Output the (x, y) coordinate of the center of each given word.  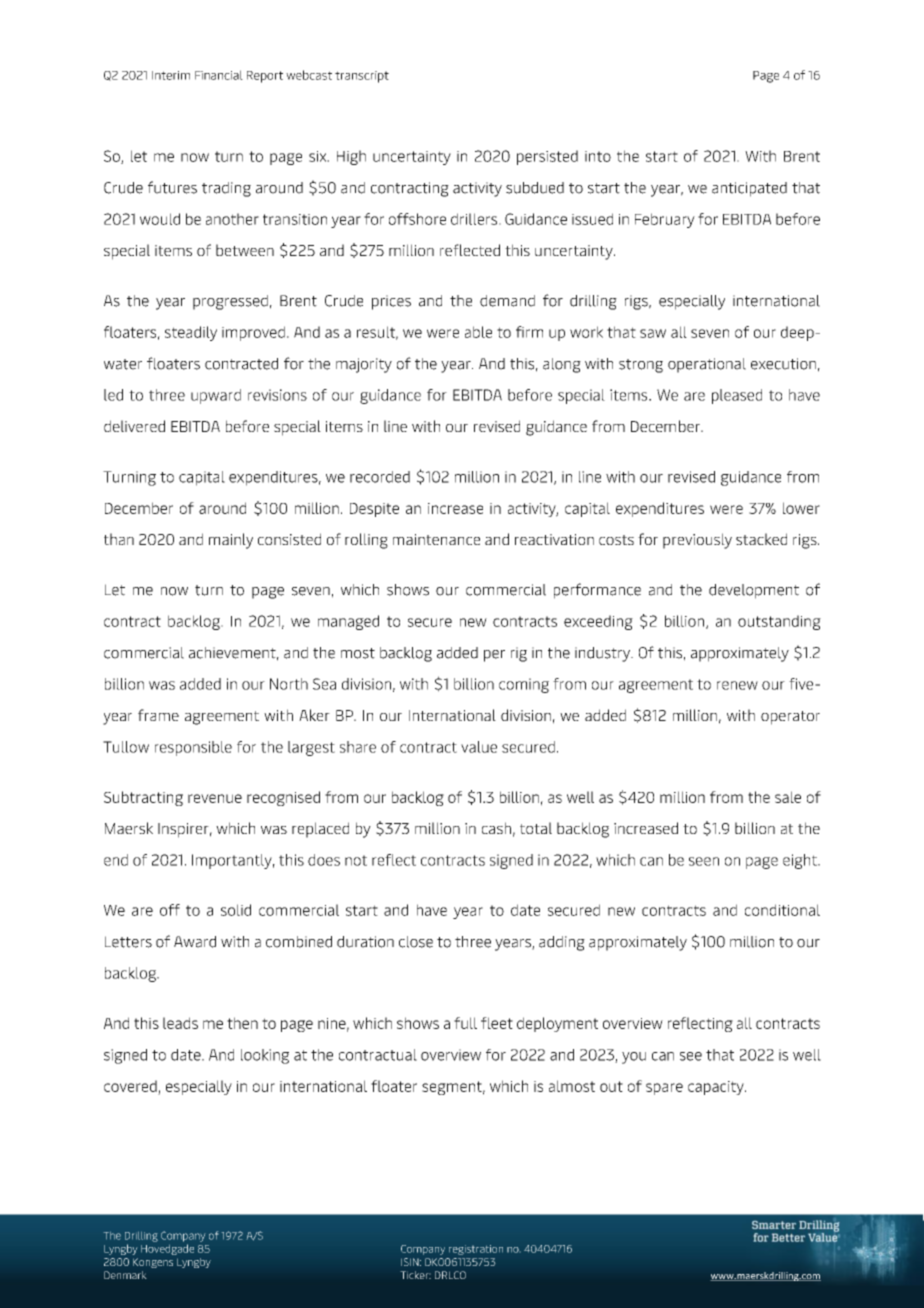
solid (236, 910)
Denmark (125, 1275)
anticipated (749, 189)
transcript (362, 77)
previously (697, 541)
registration (476, 1250)
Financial (219, 75)
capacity (717, 1088)
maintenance (436, 539)
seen (704, 861)
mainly (231, 541)
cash (496, 828)
